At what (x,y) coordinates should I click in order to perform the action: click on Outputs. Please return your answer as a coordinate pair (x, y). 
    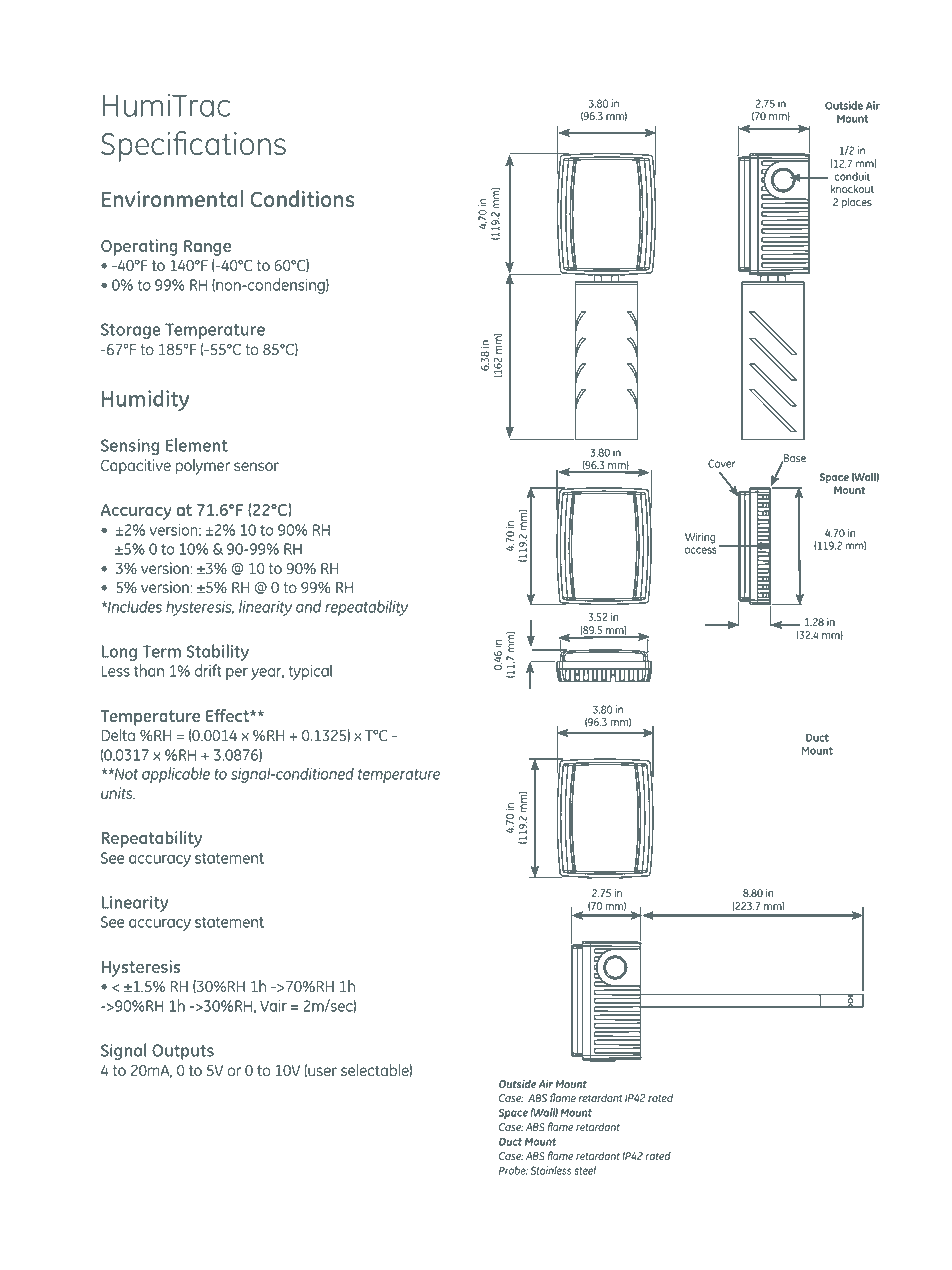
    Looking at the image, I should click on (183, 1052).
